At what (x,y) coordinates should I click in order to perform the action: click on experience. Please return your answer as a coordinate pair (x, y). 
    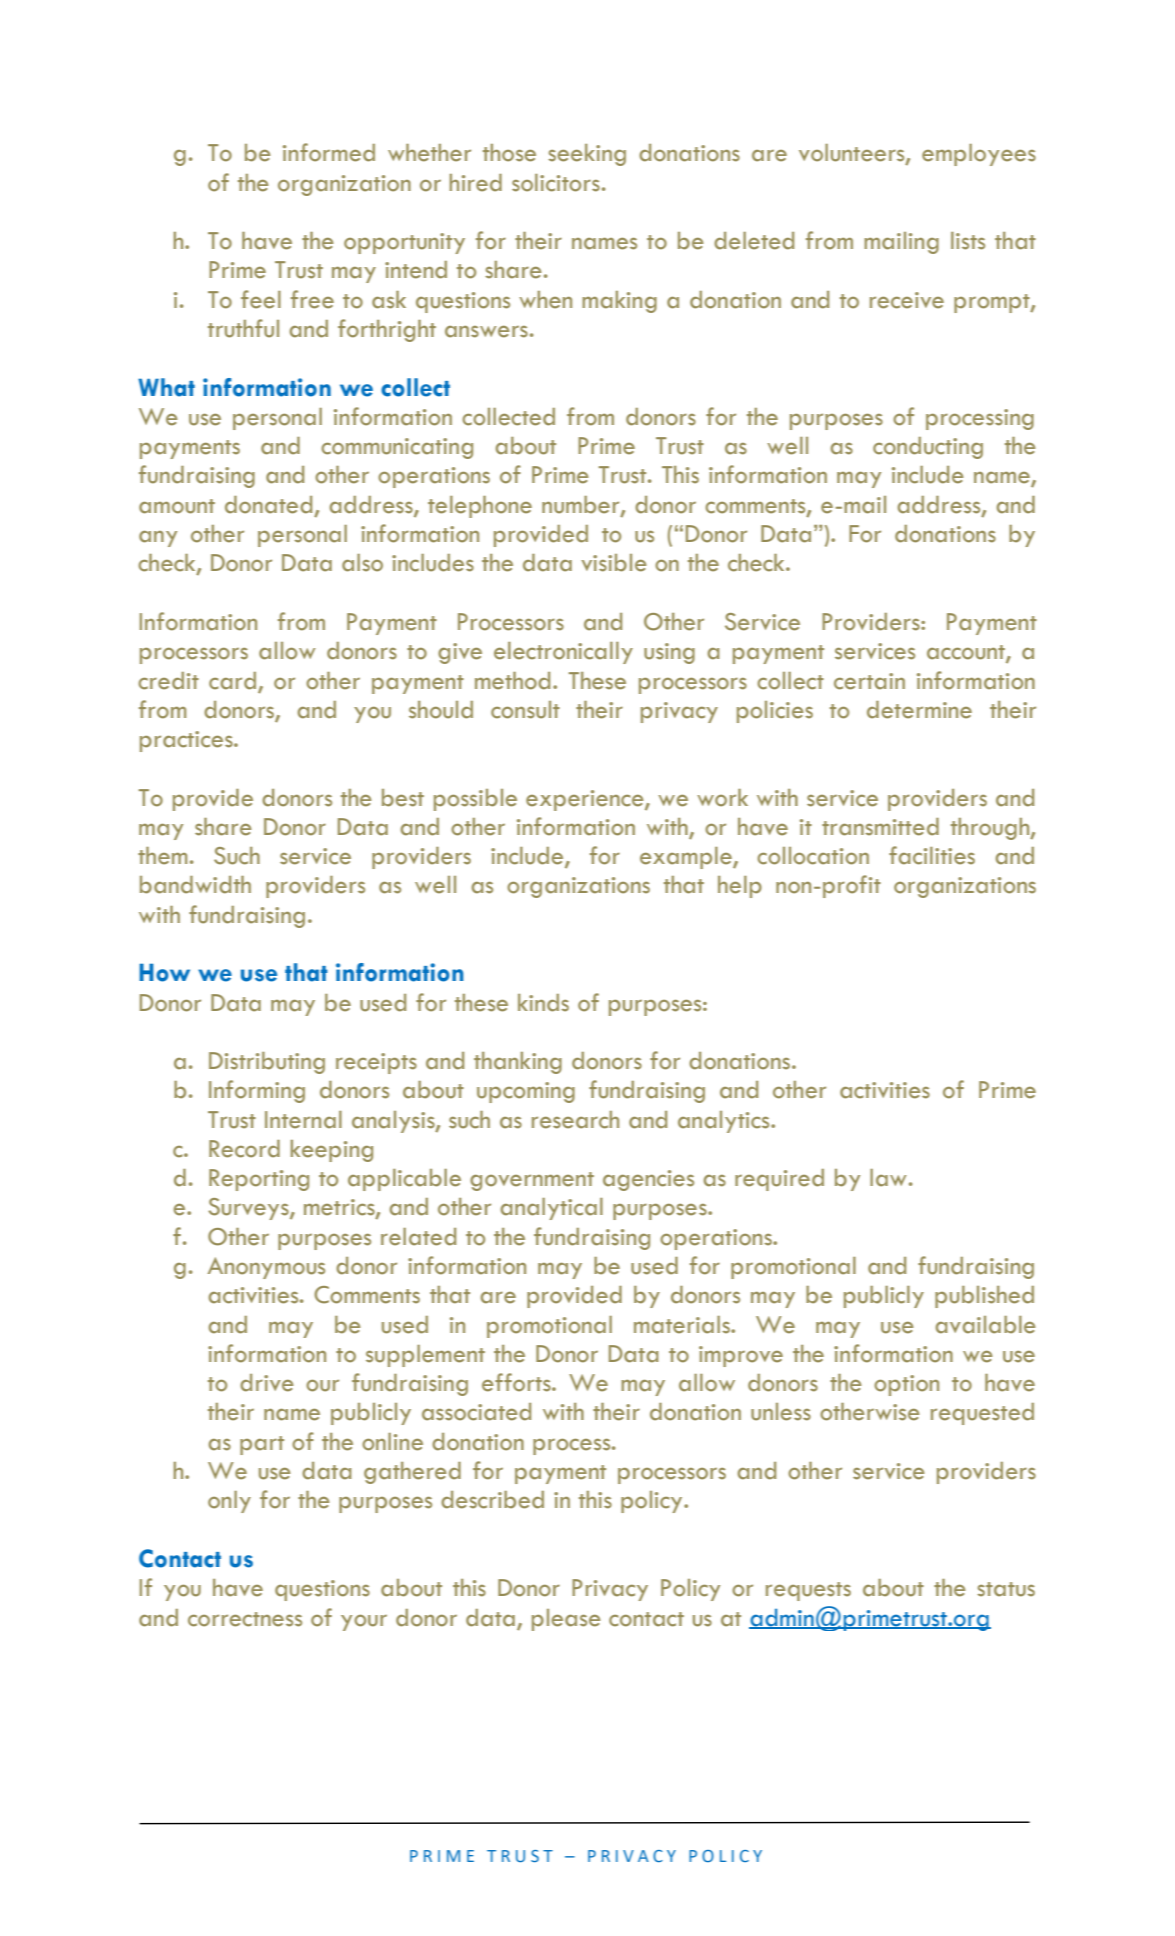
    Looking at the image, I should click on (586, 800).
